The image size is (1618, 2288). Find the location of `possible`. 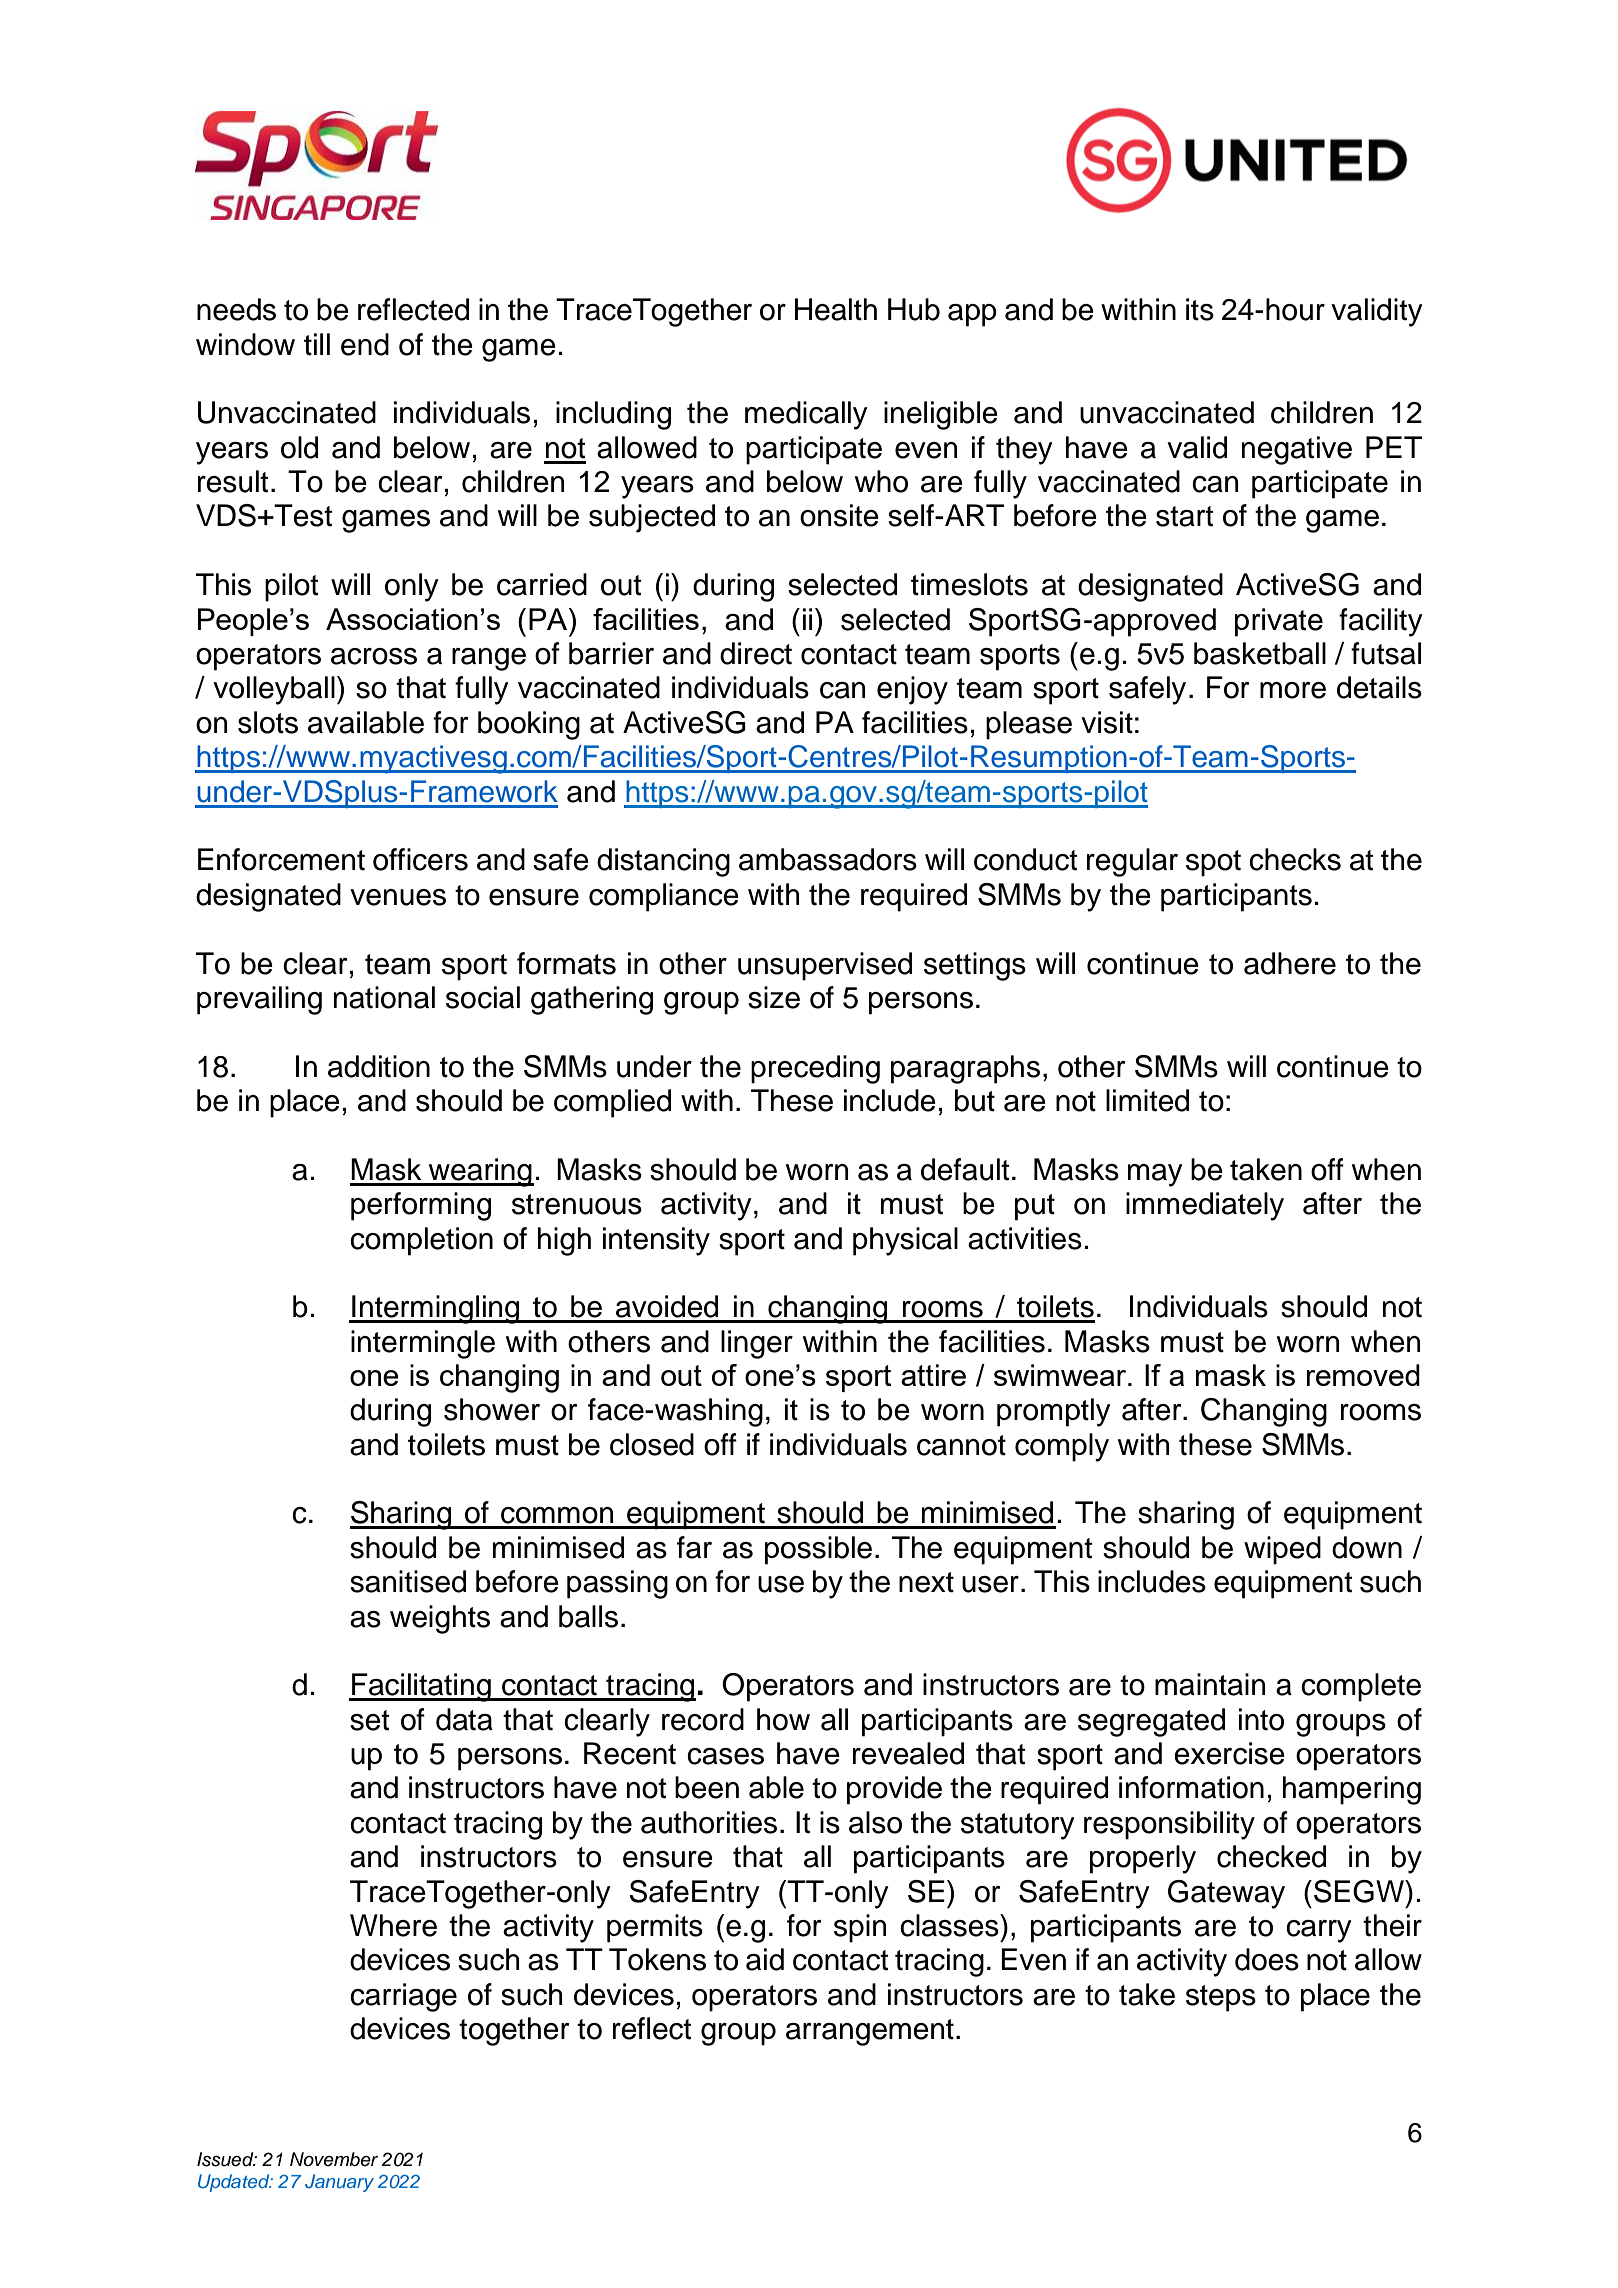

possible is located at coordinates (818, 1550).
